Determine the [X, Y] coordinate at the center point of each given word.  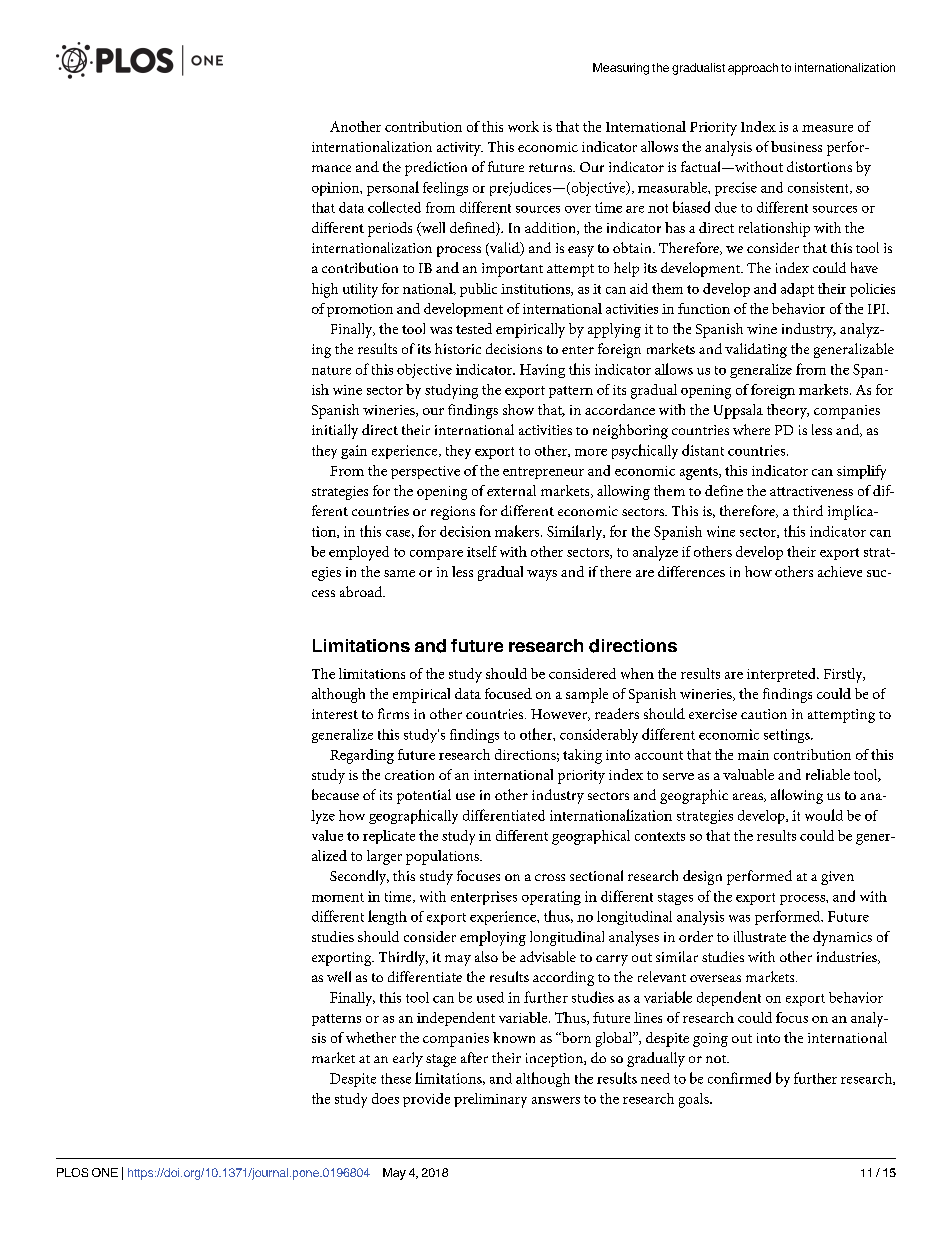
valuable [748, 774]
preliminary [490, 1100]
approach [753, 69]
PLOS [72, 1172]
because [335, 794]
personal [393, 188]
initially [335, 431]
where [751, 429]
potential [424, 796]
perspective [425, 472]
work [523, 126]
